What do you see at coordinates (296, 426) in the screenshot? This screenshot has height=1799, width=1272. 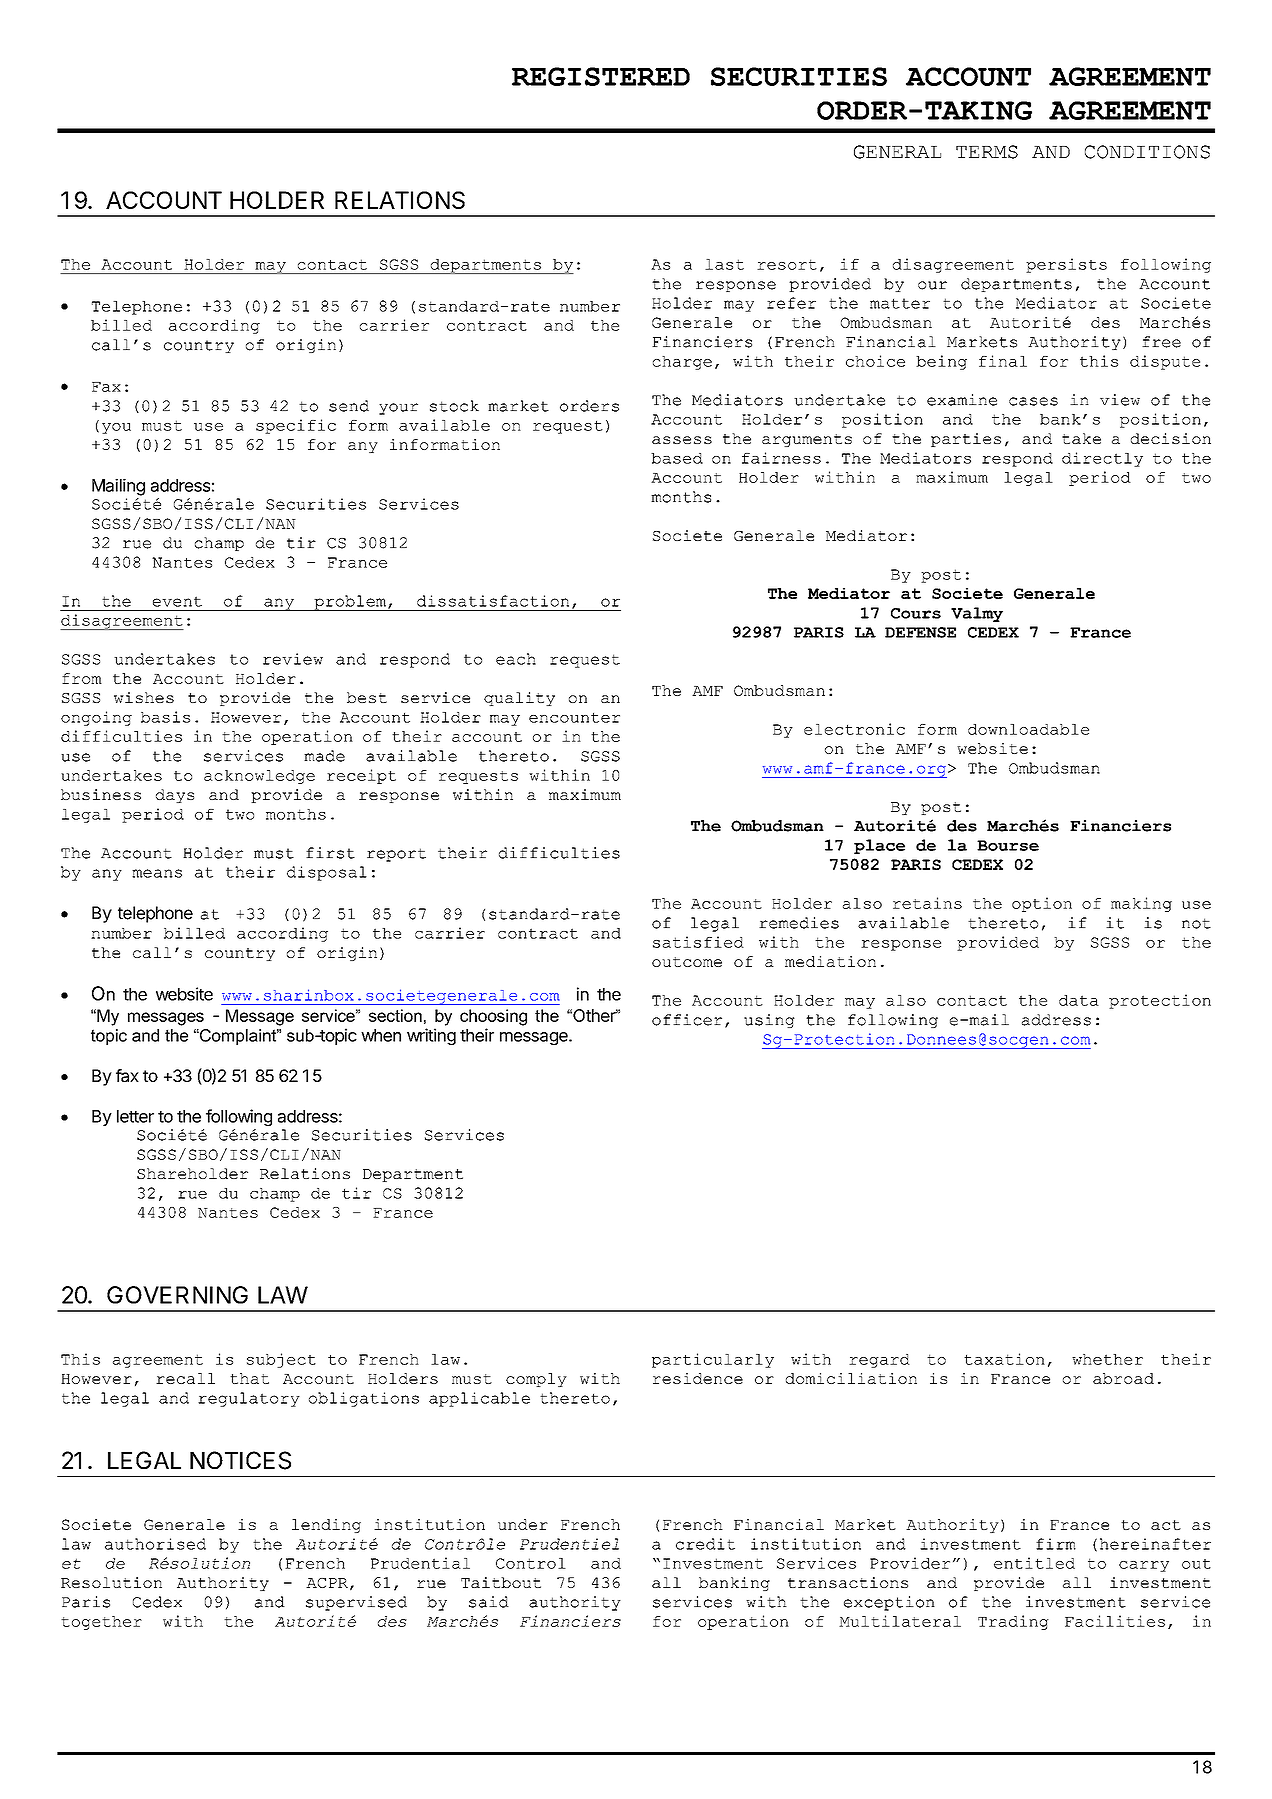 I see `specific` at bounding box center [296, 426].
